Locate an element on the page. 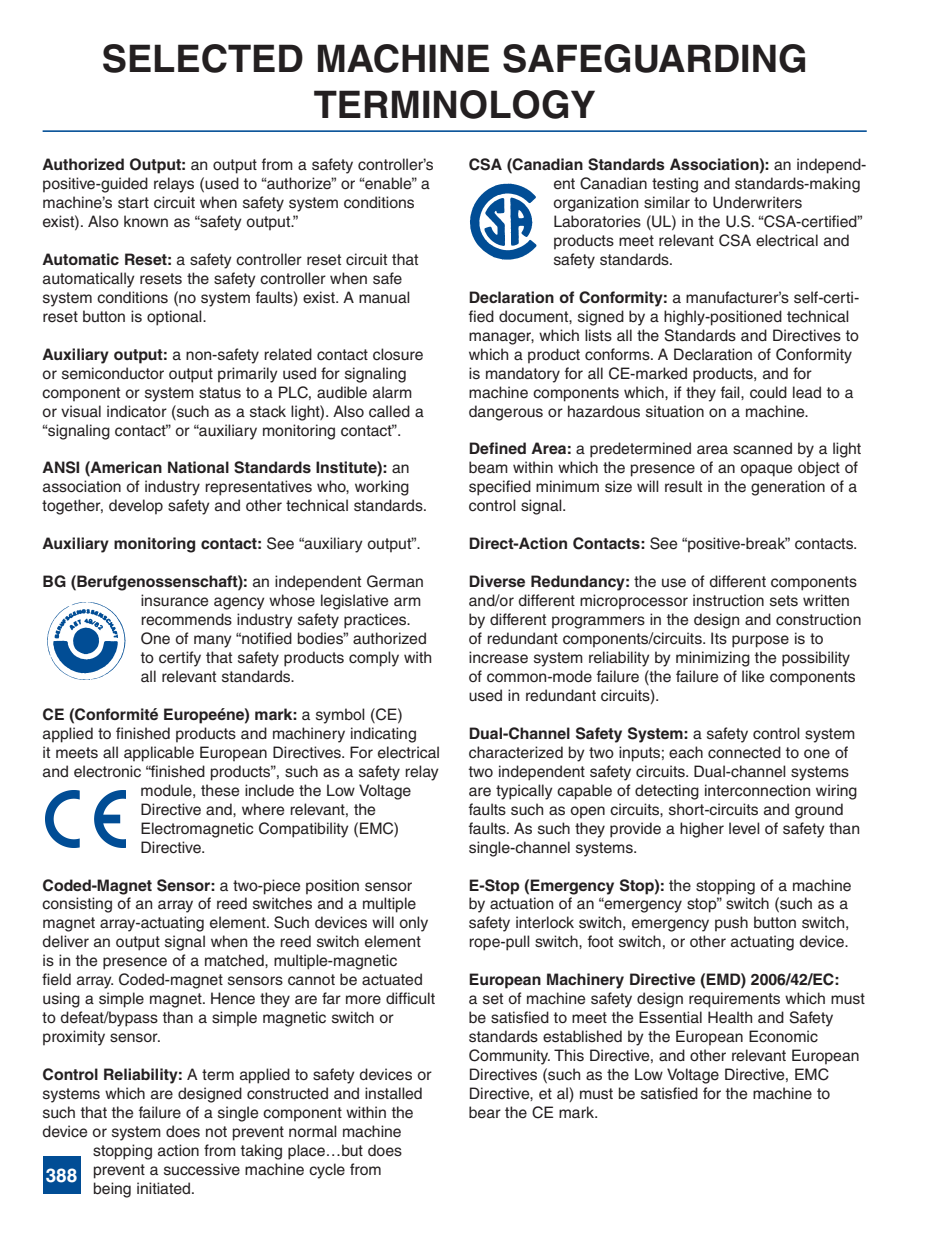 This document has height=1237, width=952. deliver is located at coordinates (65, 941).
